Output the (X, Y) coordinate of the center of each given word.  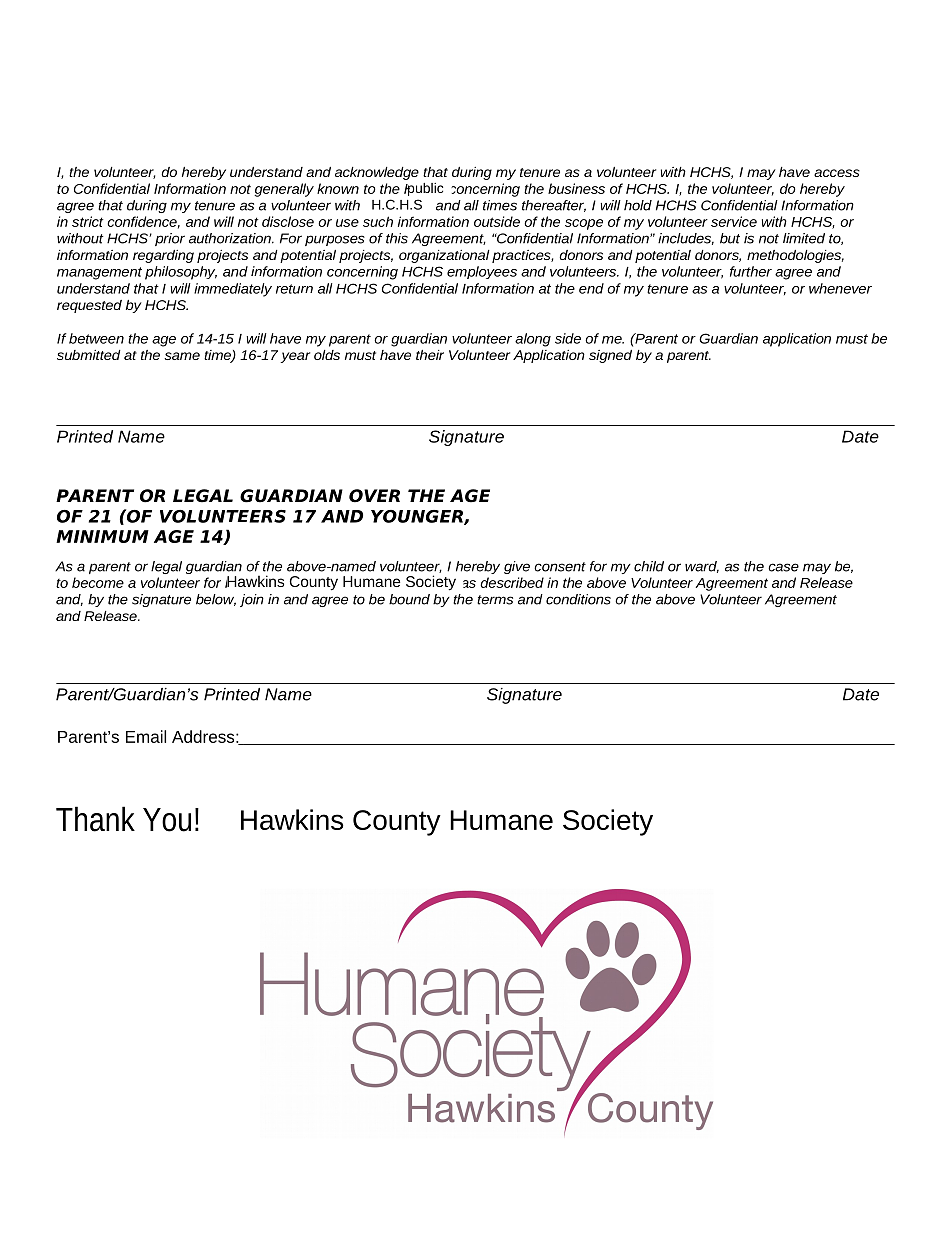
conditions (578, 599)
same (182, 356)
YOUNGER (418, 517)
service (734, 221)
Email (146, 736)
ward (702, 567)
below (216, 600)
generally (284, 190)
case (783, 567)
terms (495, 600)
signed (610, 356)
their (430, 355)
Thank (95, 819)
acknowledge (377, 173)
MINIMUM (102, 536)
